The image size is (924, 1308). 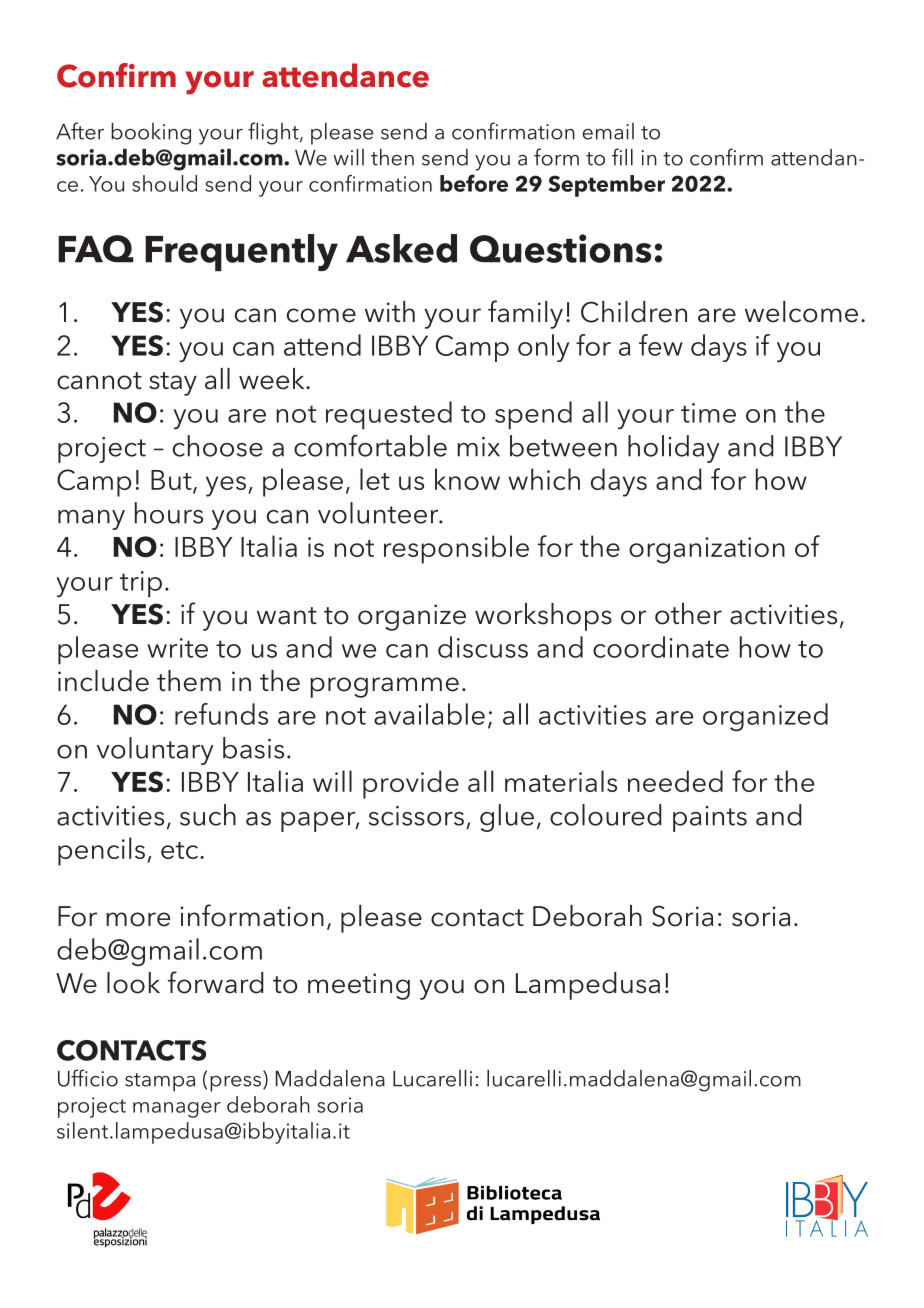 I want to click on more, so click(x=138, y=919).
